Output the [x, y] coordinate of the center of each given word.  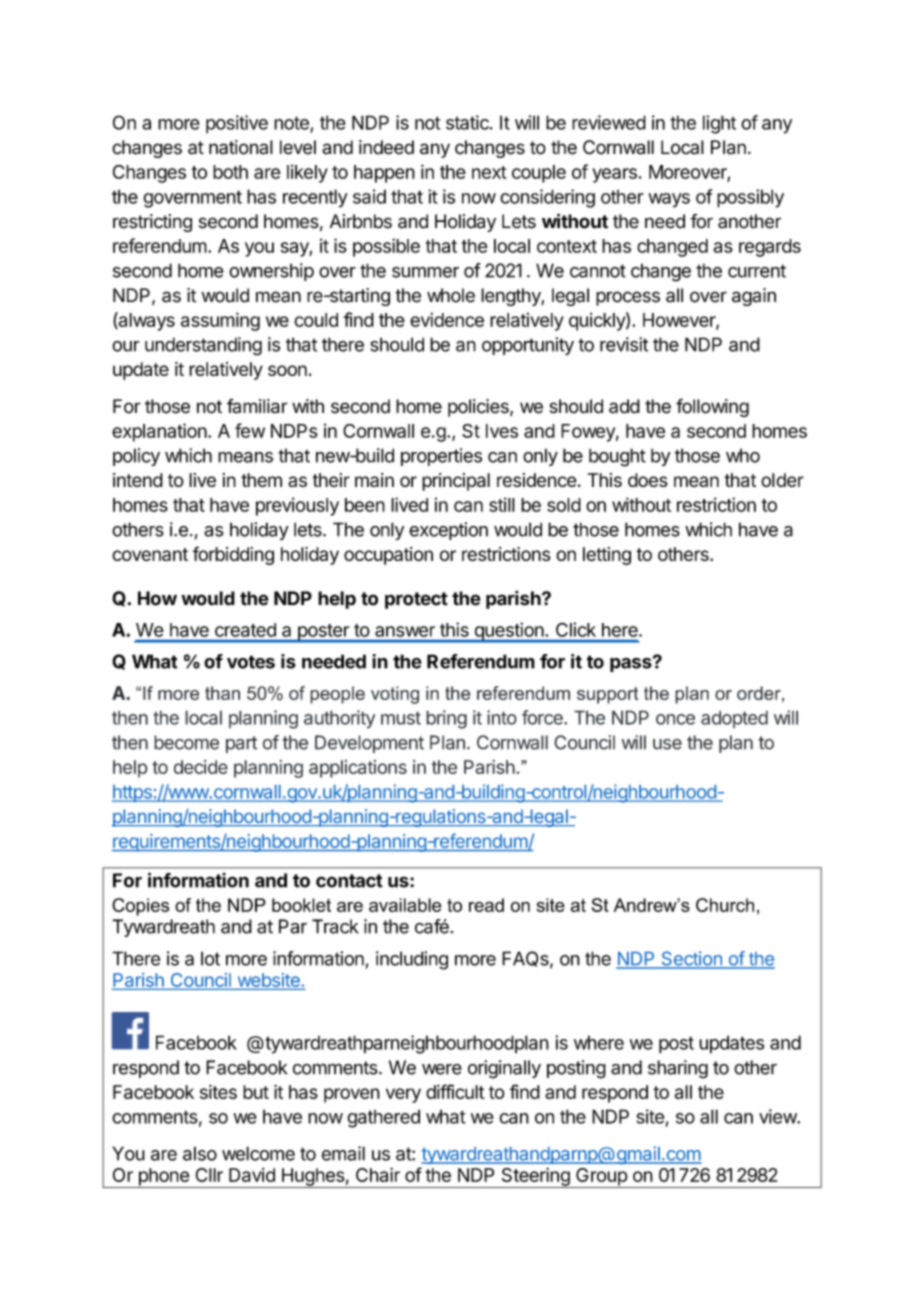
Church [725, 905]
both [230, 172]
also [200, 1153]
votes [251, 662]
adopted [734, 719]
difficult [455, 1091]
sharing [678, 1069]
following [712, 407]
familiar [257, 406]
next [489, 172]
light [719, 124]
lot [210, 958]
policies [479, 408]
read [486, 905]
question [508, 632]
